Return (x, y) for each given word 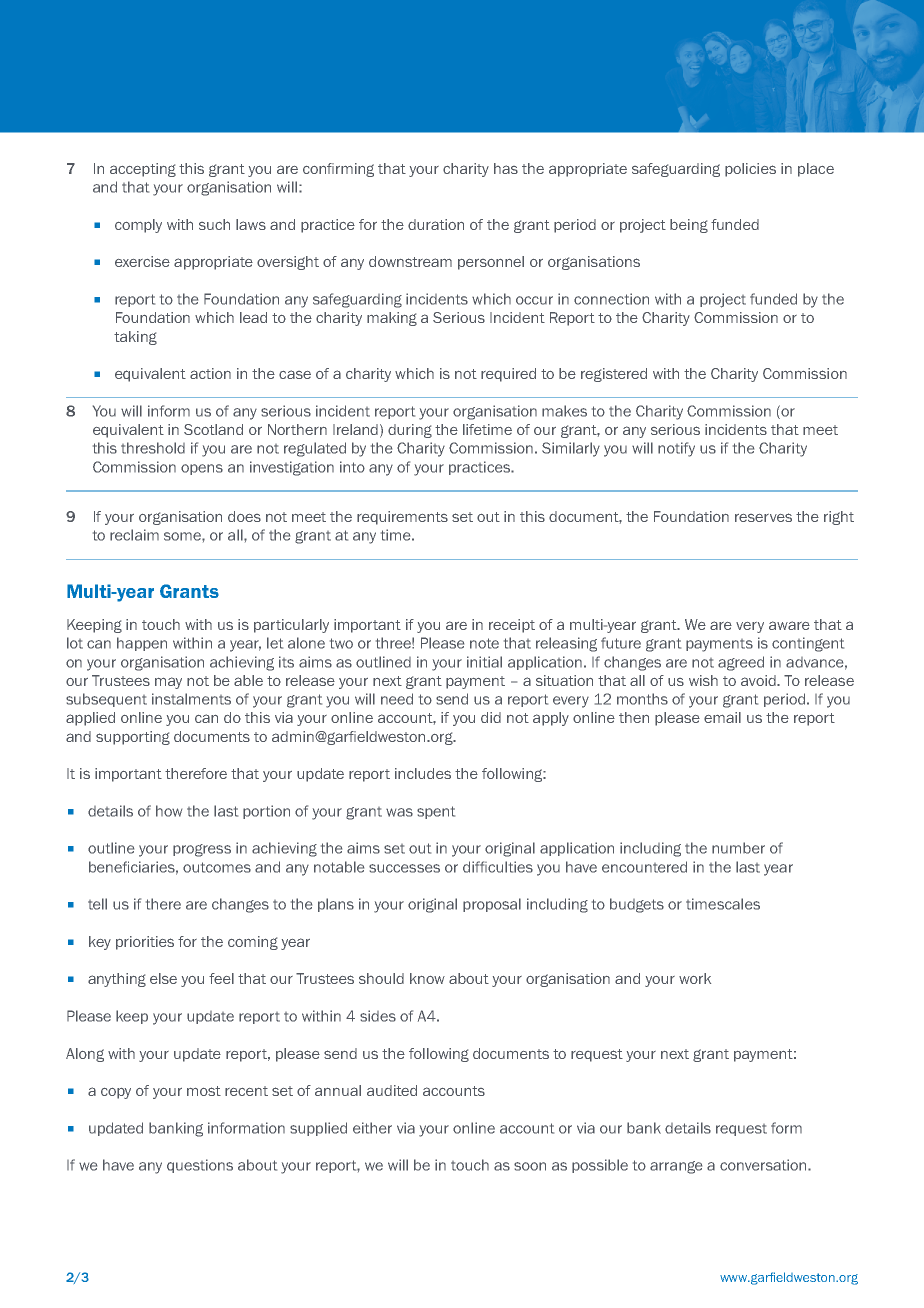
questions (200, 1166)
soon (530, 1166)
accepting (143, 170)
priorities (145, 943)
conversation (764, 1165)
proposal (492, 905)
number (738, 848)
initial (484, 662)
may (168, 683)
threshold (153, 448)
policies (750, 170)
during (410, 431)
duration (436, 224)
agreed (741, 663)
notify (676, 449)
